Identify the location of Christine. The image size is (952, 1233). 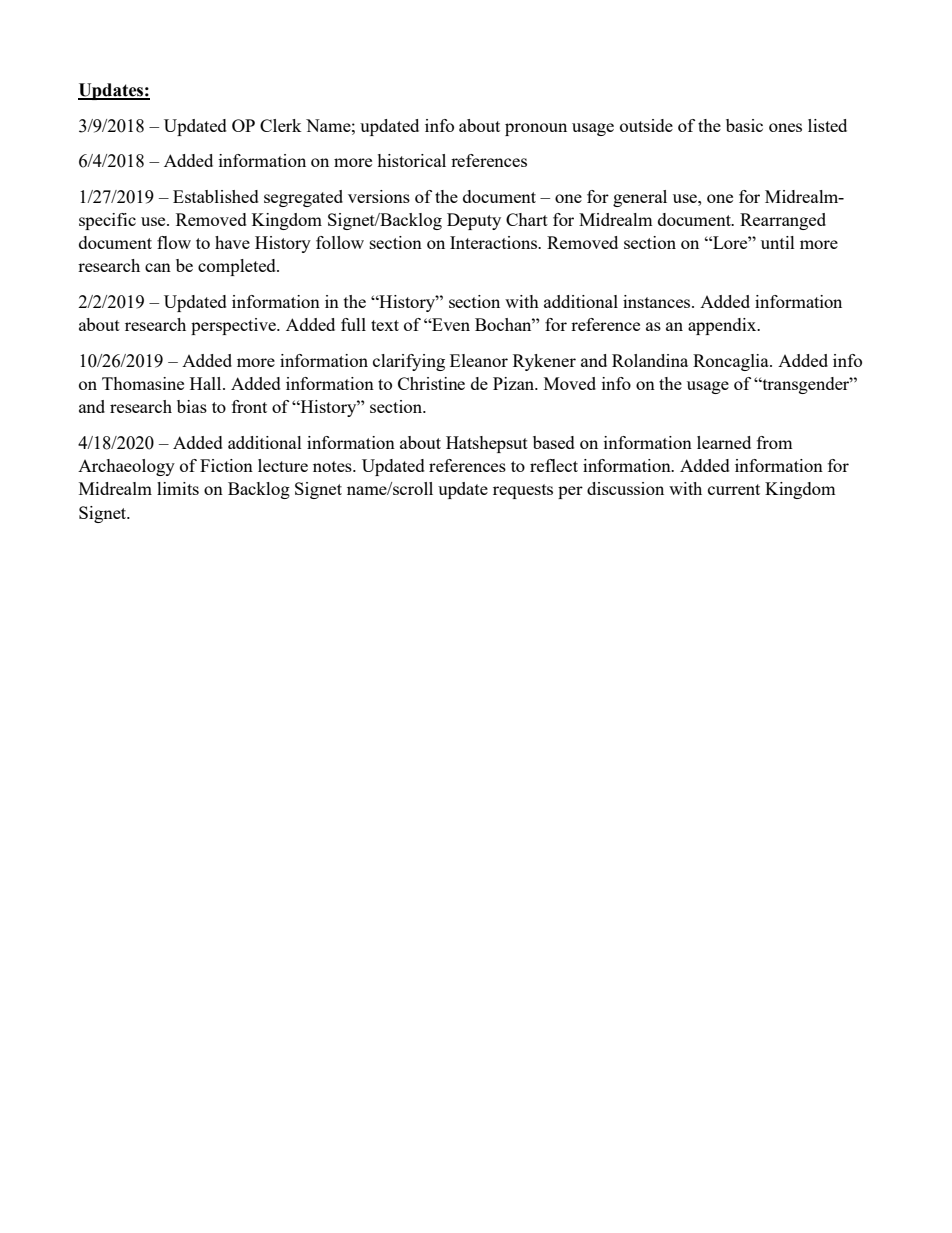
(431, 383).
